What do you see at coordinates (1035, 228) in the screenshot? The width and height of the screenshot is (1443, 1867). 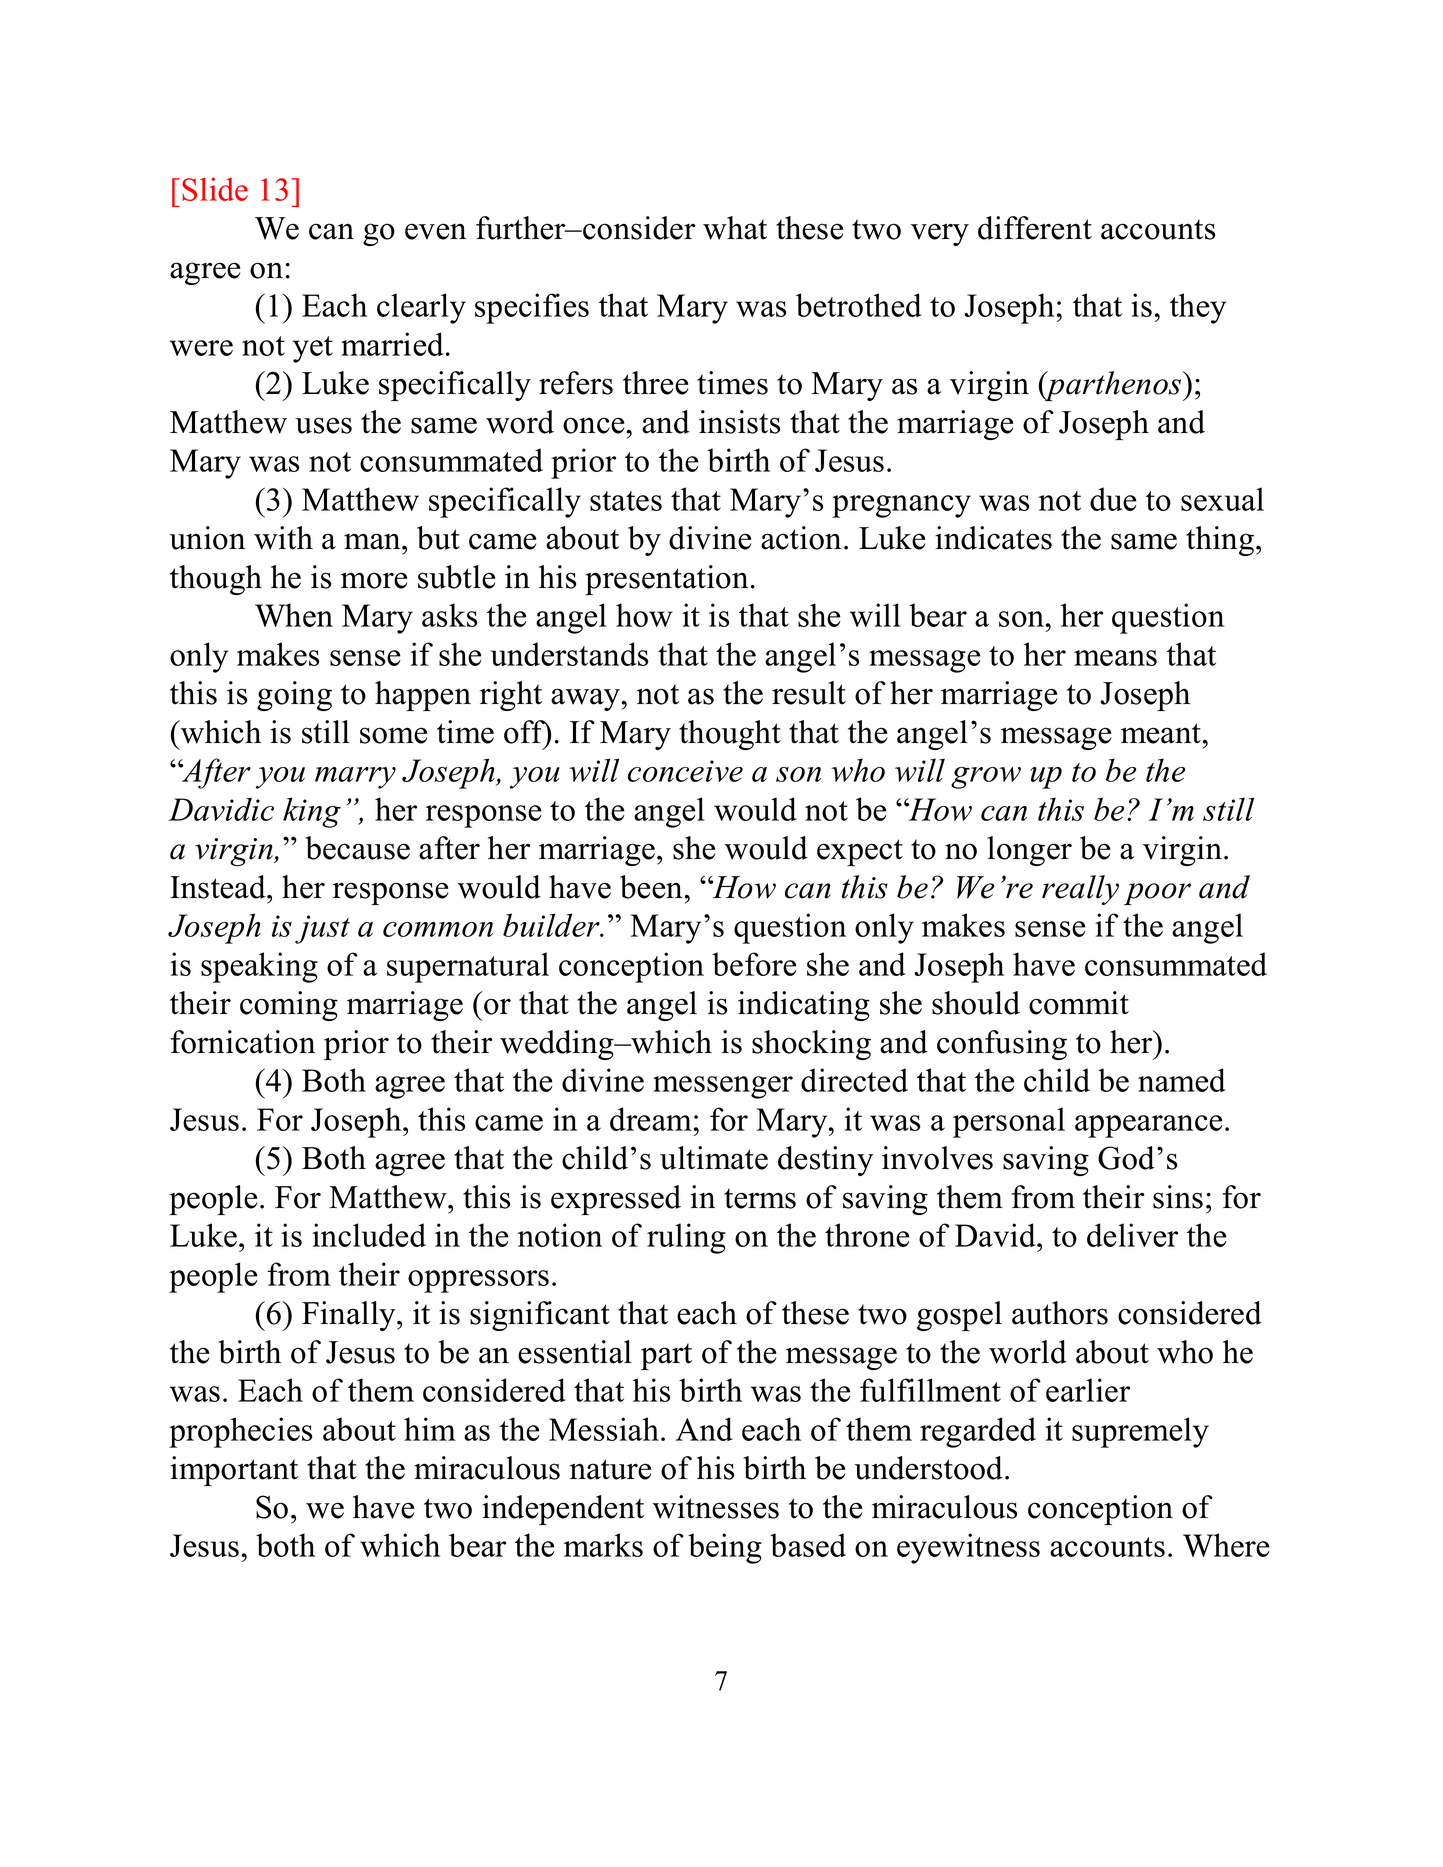 I see `different` at bounding box center [1035, 228].
